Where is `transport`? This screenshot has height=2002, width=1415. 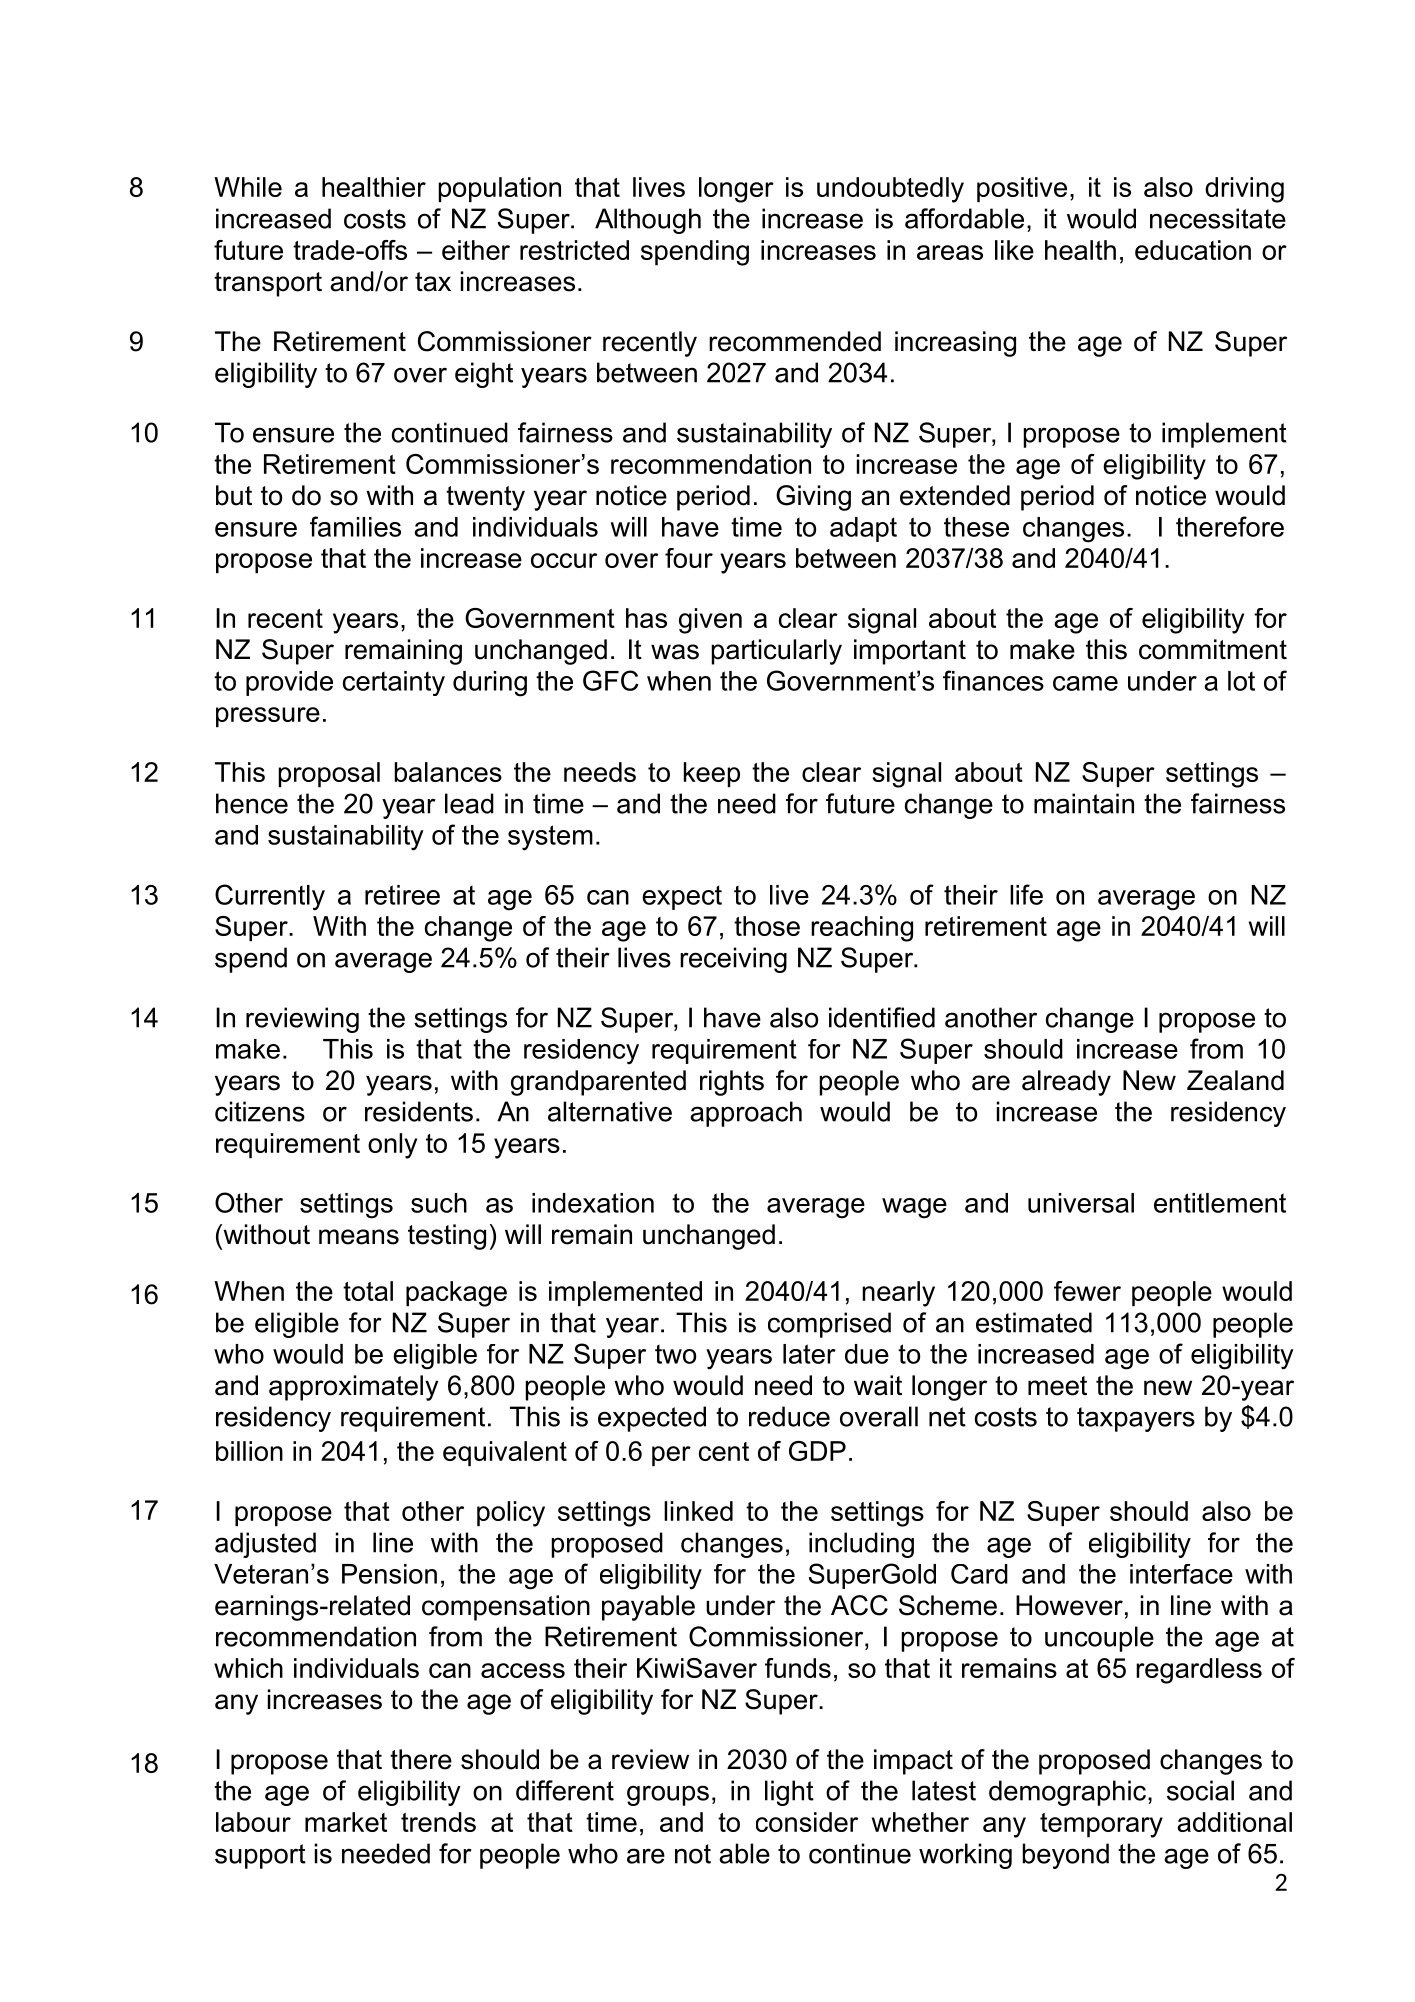 transport is located at coordinates (268, 284).
